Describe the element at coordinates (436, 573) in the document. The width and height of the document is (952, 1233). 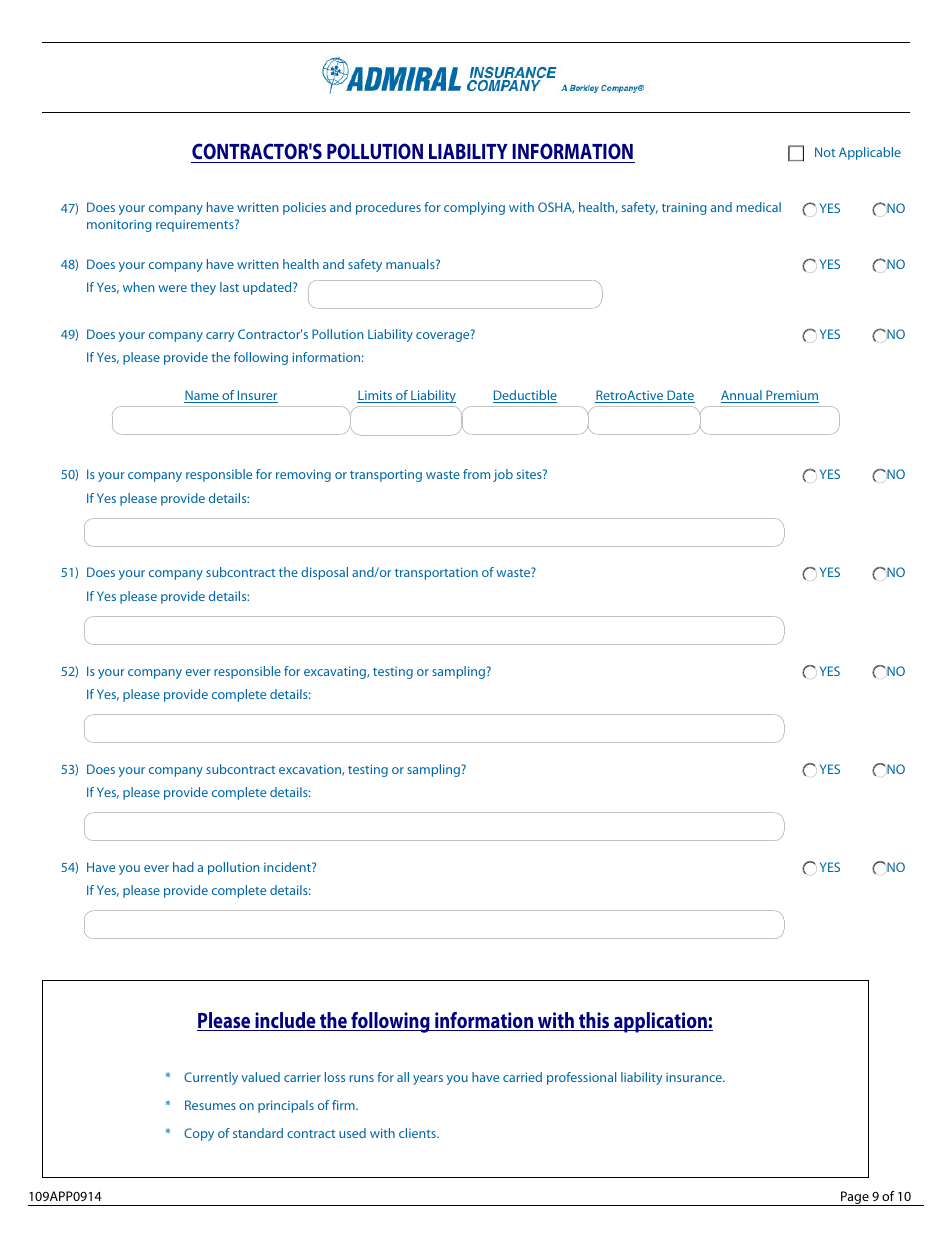
I see `transportation` at that location.
